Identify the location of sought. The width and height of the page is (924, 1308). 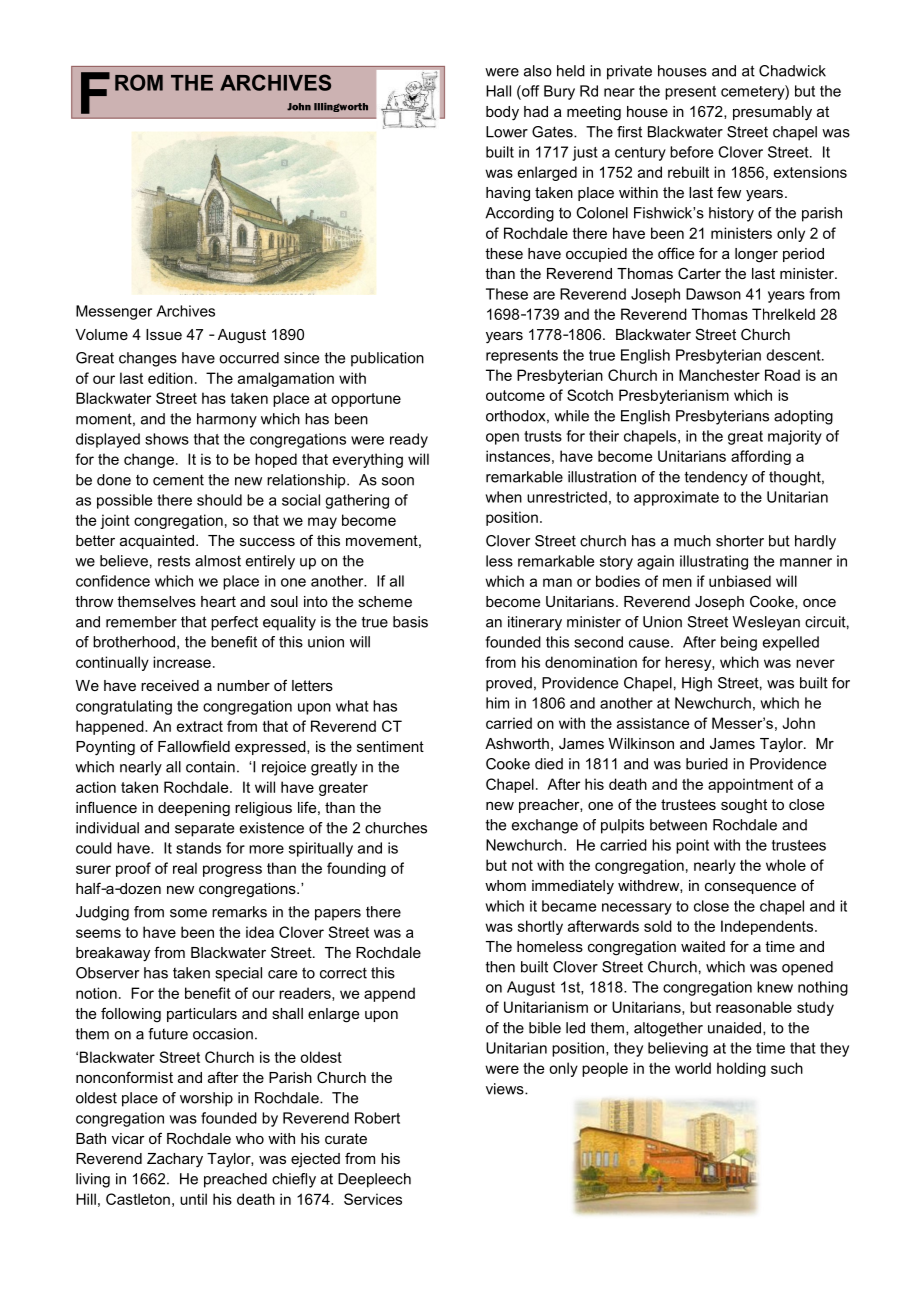
(744, 806).
